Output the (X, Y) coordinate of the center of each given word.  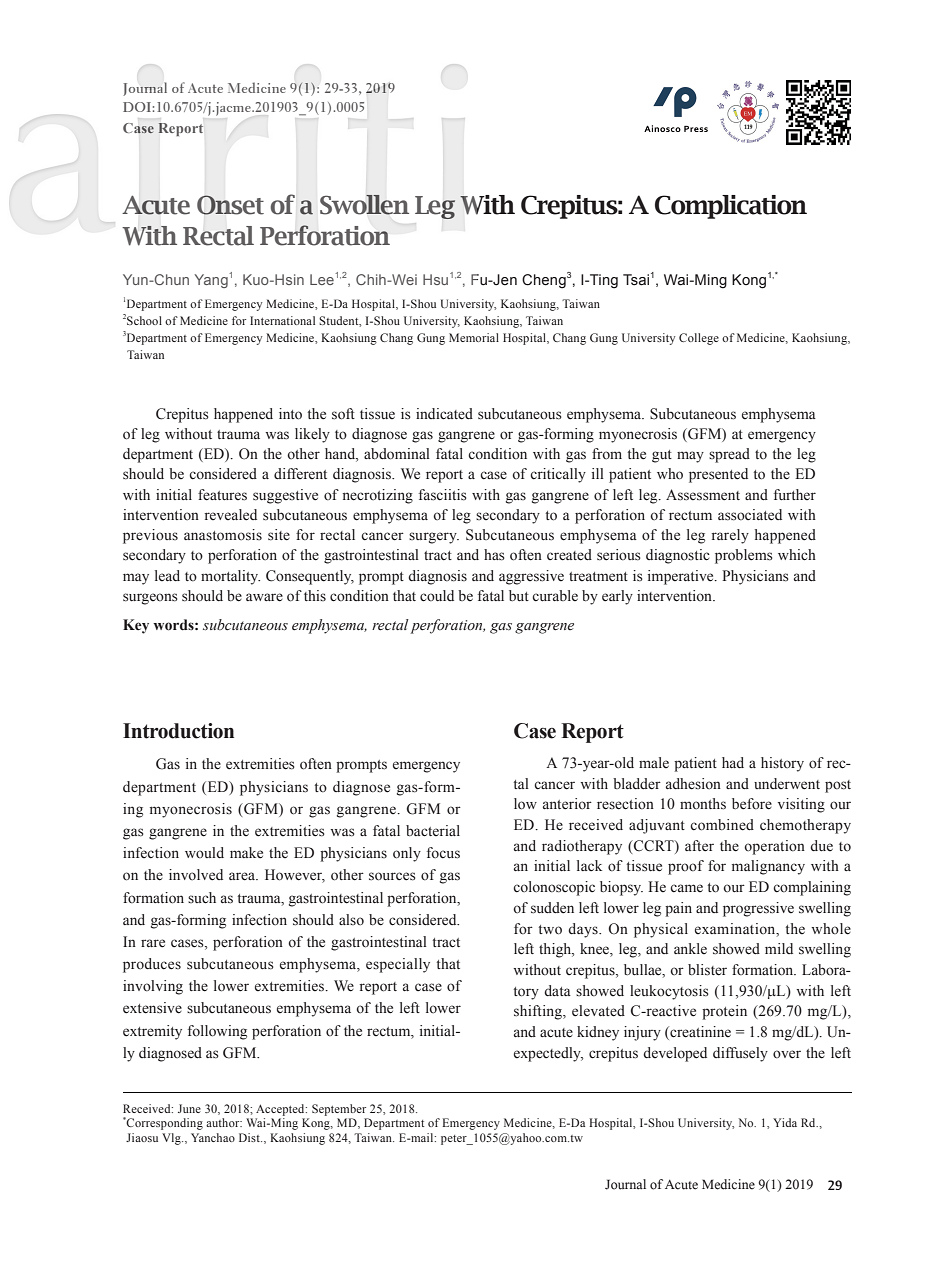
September (339, 1110)
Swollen (364, 205)
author (224, 1122)
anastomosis (223, 535)
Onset (230, 205)
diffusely (740, 1054)
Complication (731, 207)
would (204, 853)
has (494, 555)
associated (750, 515)
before (752, 804)
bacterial (433, 831)
